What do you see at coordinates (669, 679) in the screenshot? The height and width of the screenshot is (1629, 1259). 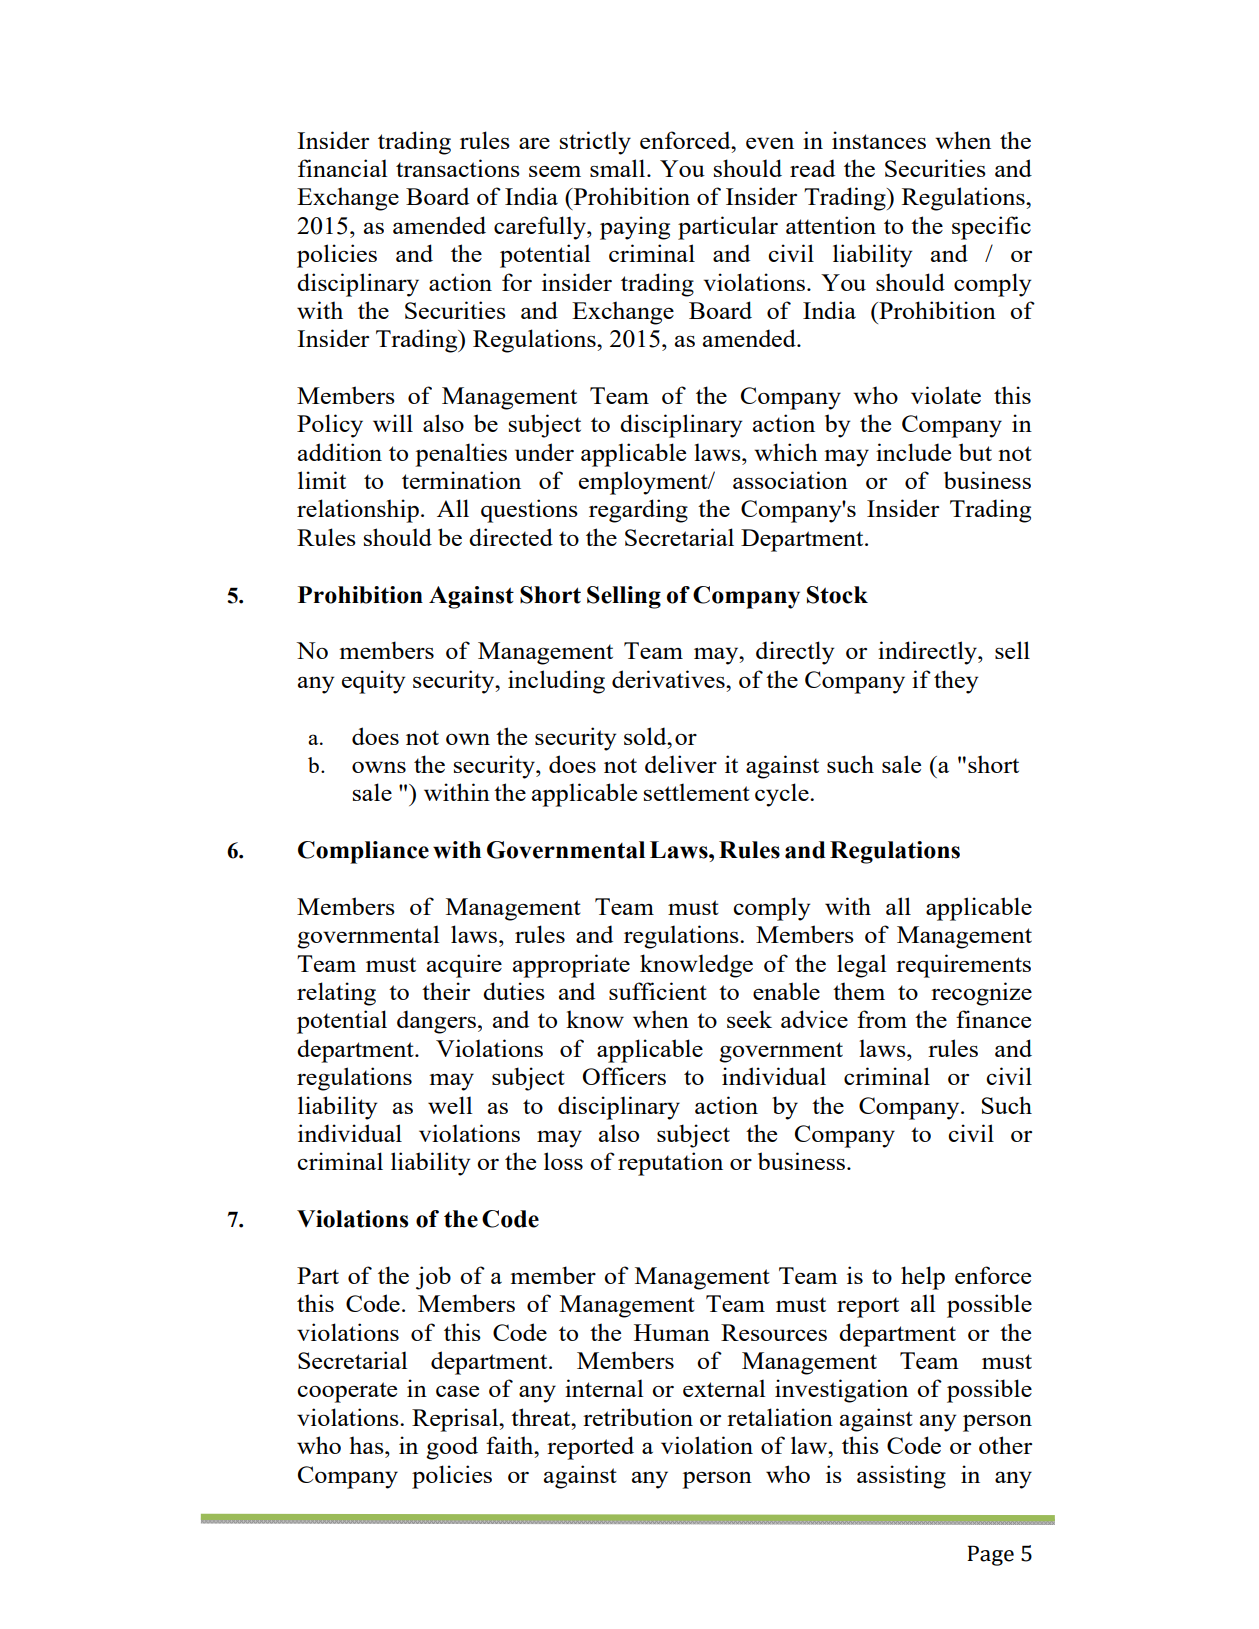 I see `derivatives` at bounding box center [669, 679].
